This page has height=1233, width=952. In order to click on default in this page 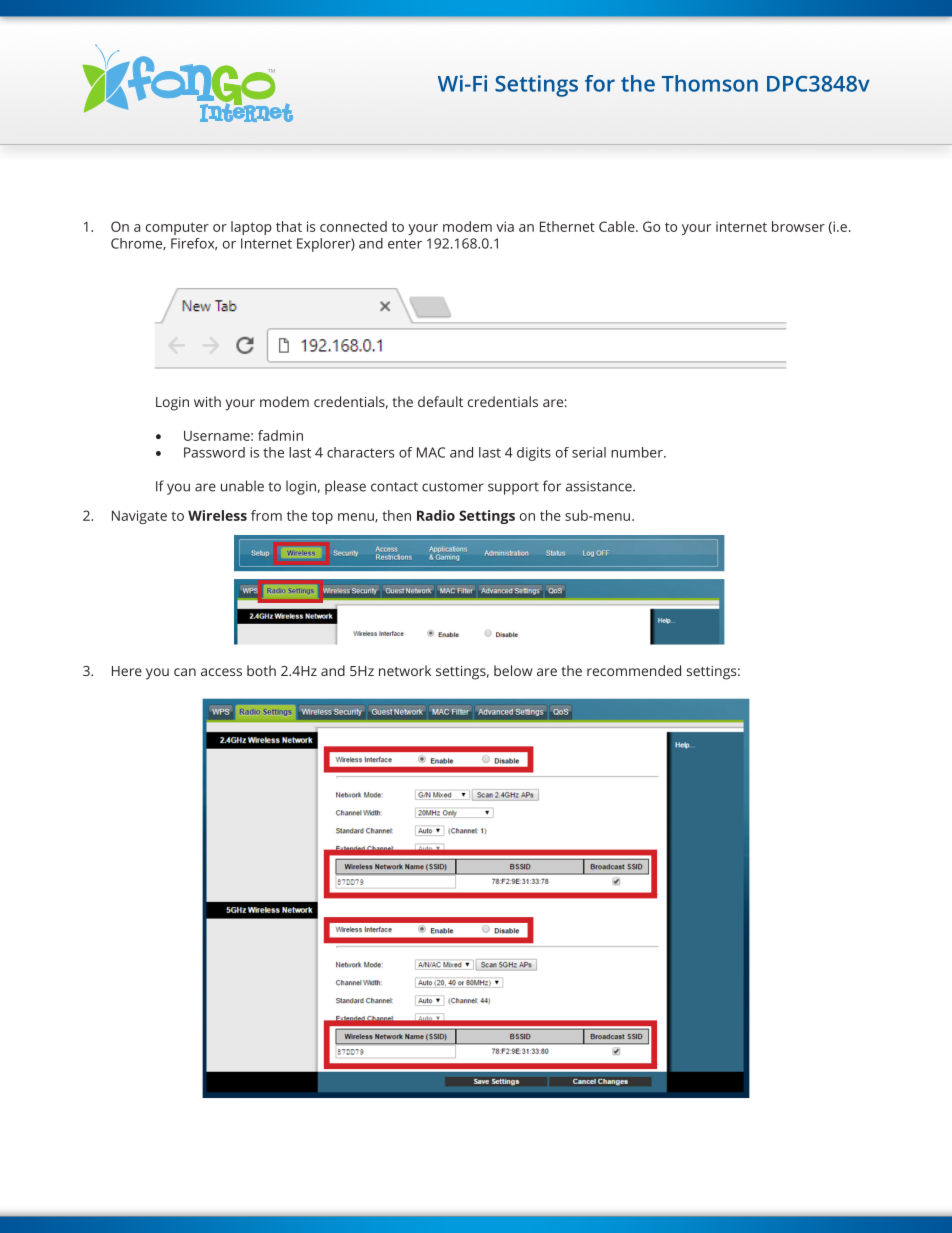, I will do `click(440, 401)`.
